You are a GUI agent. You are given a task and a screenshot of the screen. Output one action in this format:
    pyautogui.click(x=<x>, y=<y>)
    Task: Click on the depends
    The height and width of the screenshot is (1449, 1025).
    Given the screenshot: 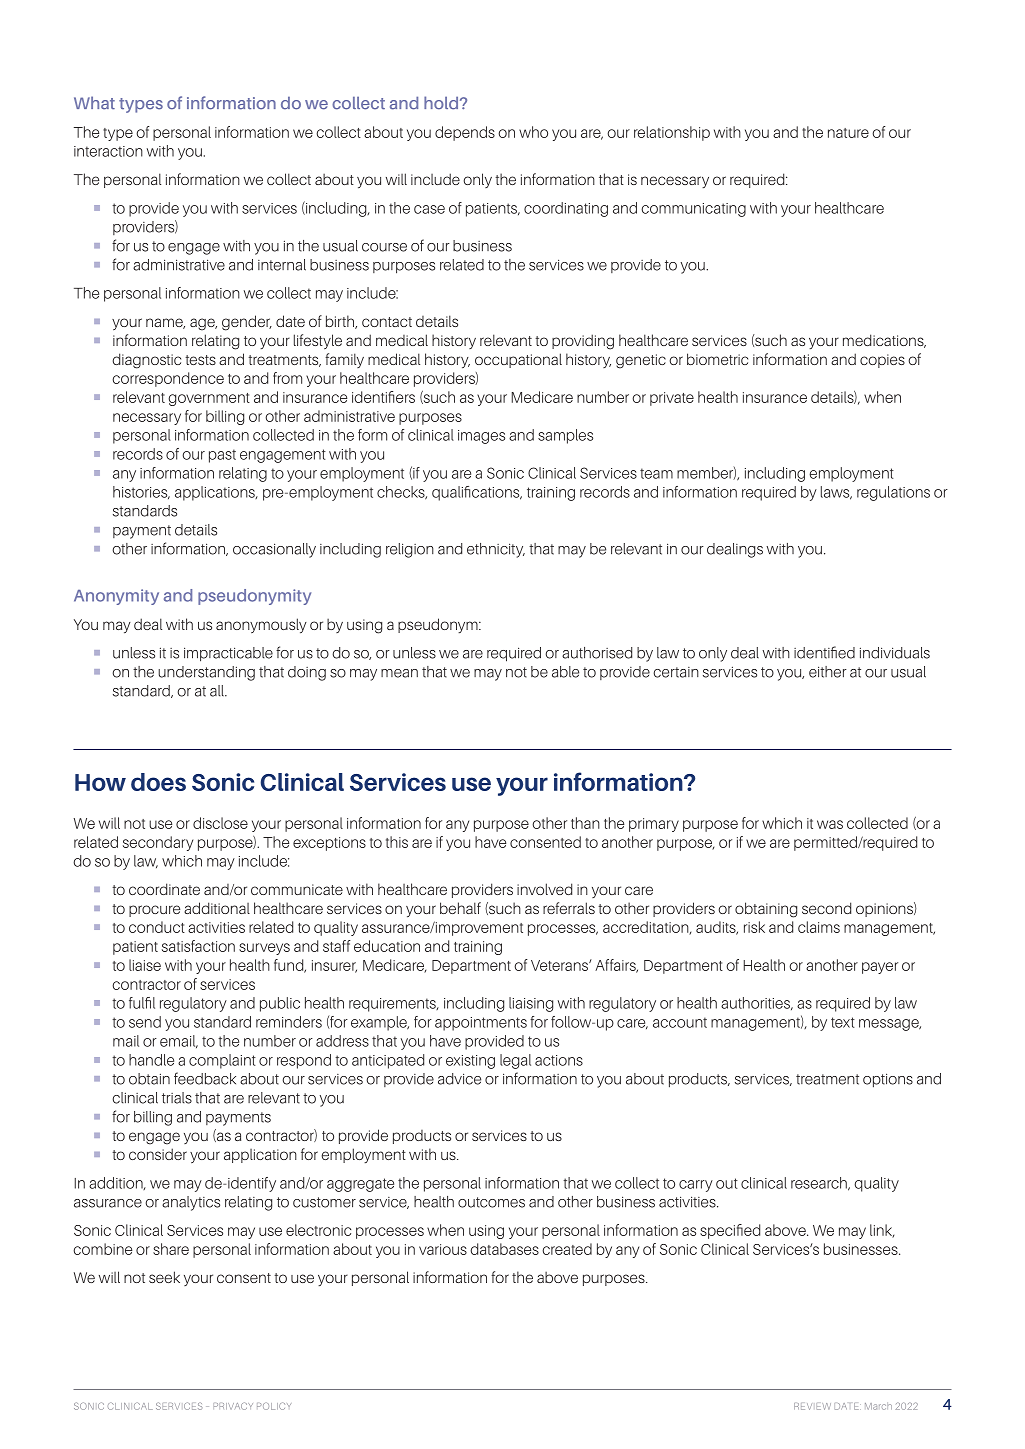 What is the action you would take?
    pyautogui.click(x=465, y=133)
